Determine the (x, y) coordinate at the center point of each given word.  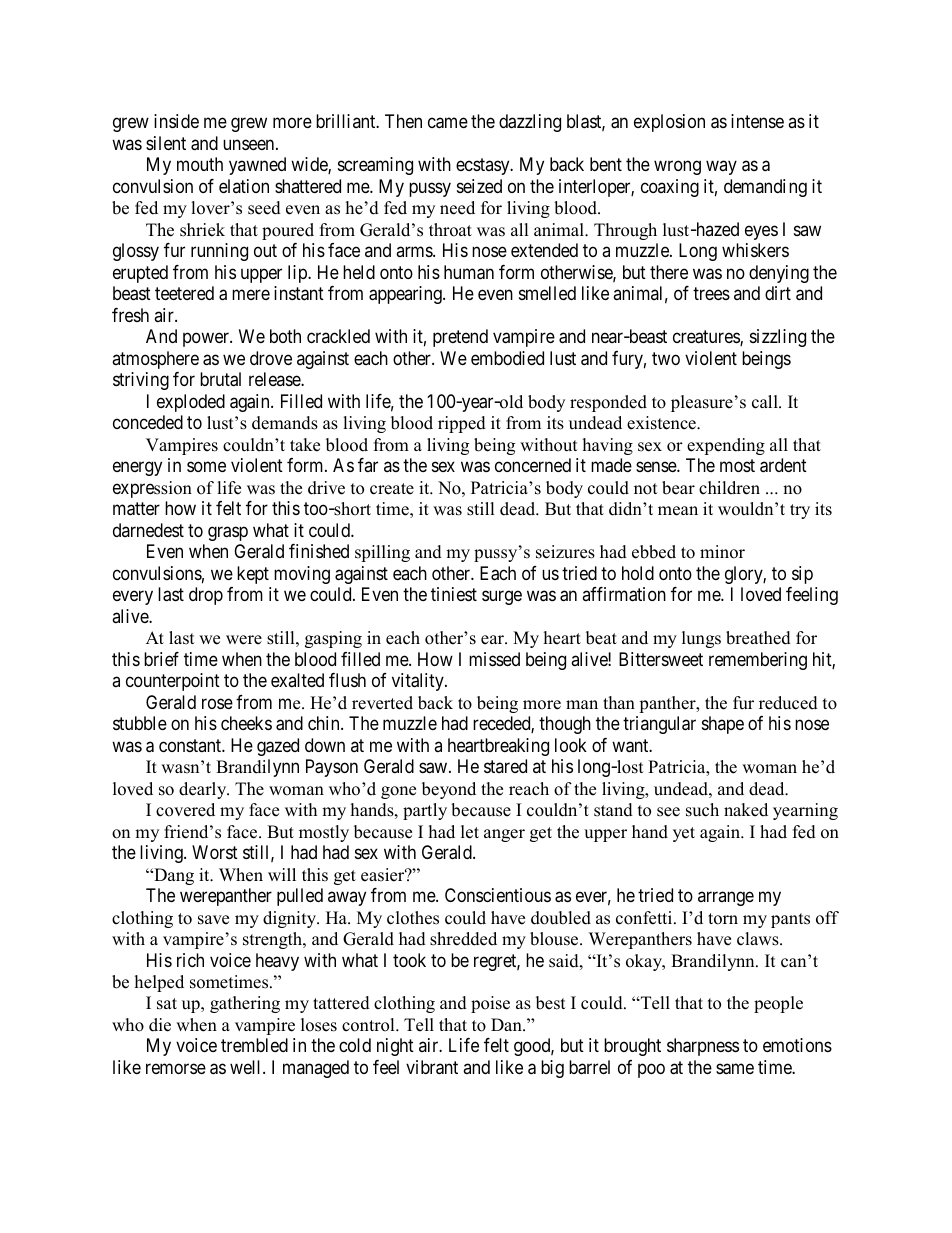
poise (490, 1004)
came (448, 123)
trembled (254, 1045)
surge (502, 598)
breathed (758, 638)
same (735, 1069)
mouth (200, 164)
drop (206, 596)
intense (757, 121)
